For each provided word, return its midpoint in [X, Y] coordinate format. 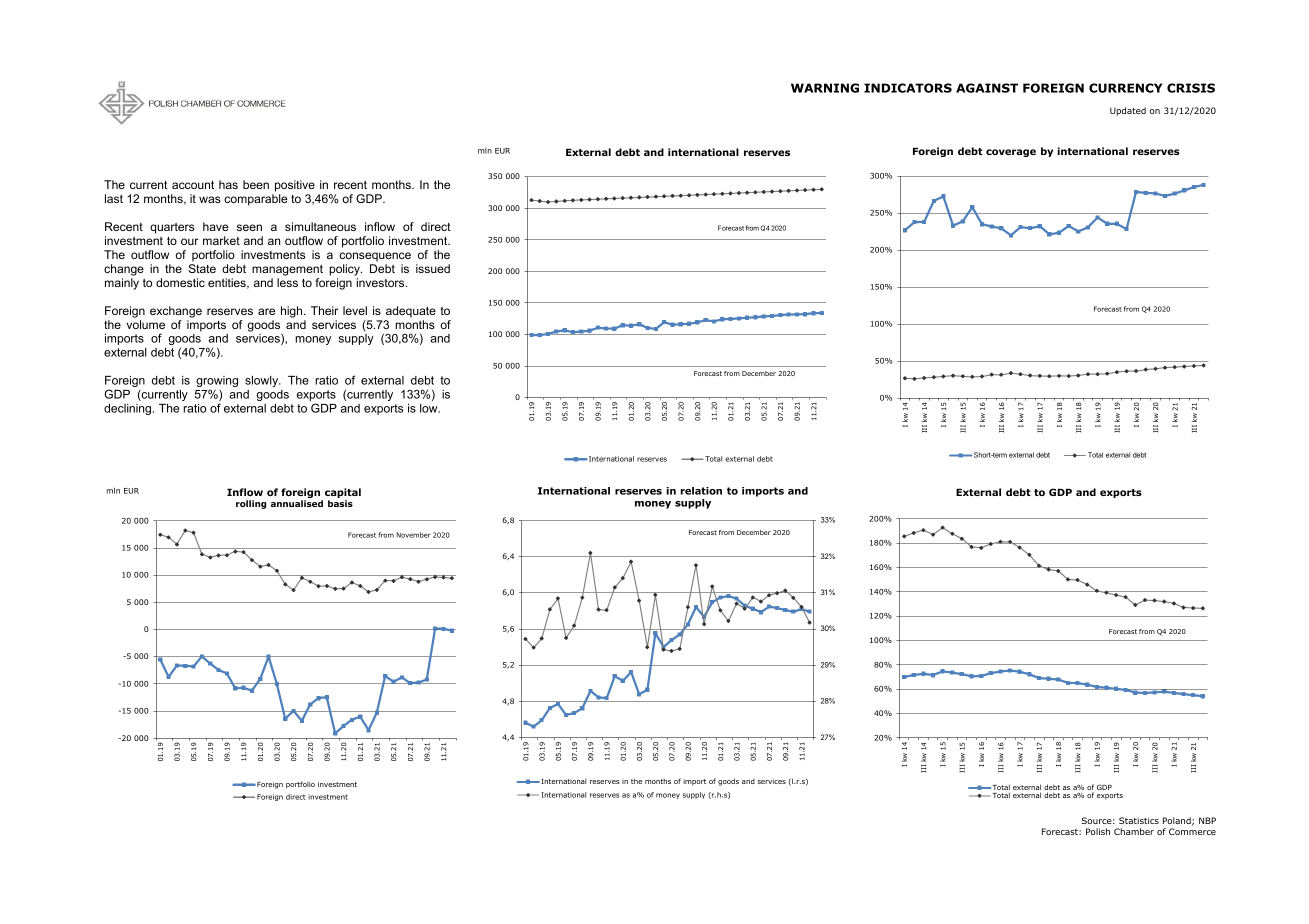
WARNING [825, 88]
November [413, 535]
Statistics [1139, 820]
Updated [1128, 111]
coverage [1011, 153]
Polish [1098, 831]
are [266, 311]
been [256, 184]
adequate [411, 312]
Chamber [1134, 831]
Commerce [1192, 831]
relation [701, 491]
